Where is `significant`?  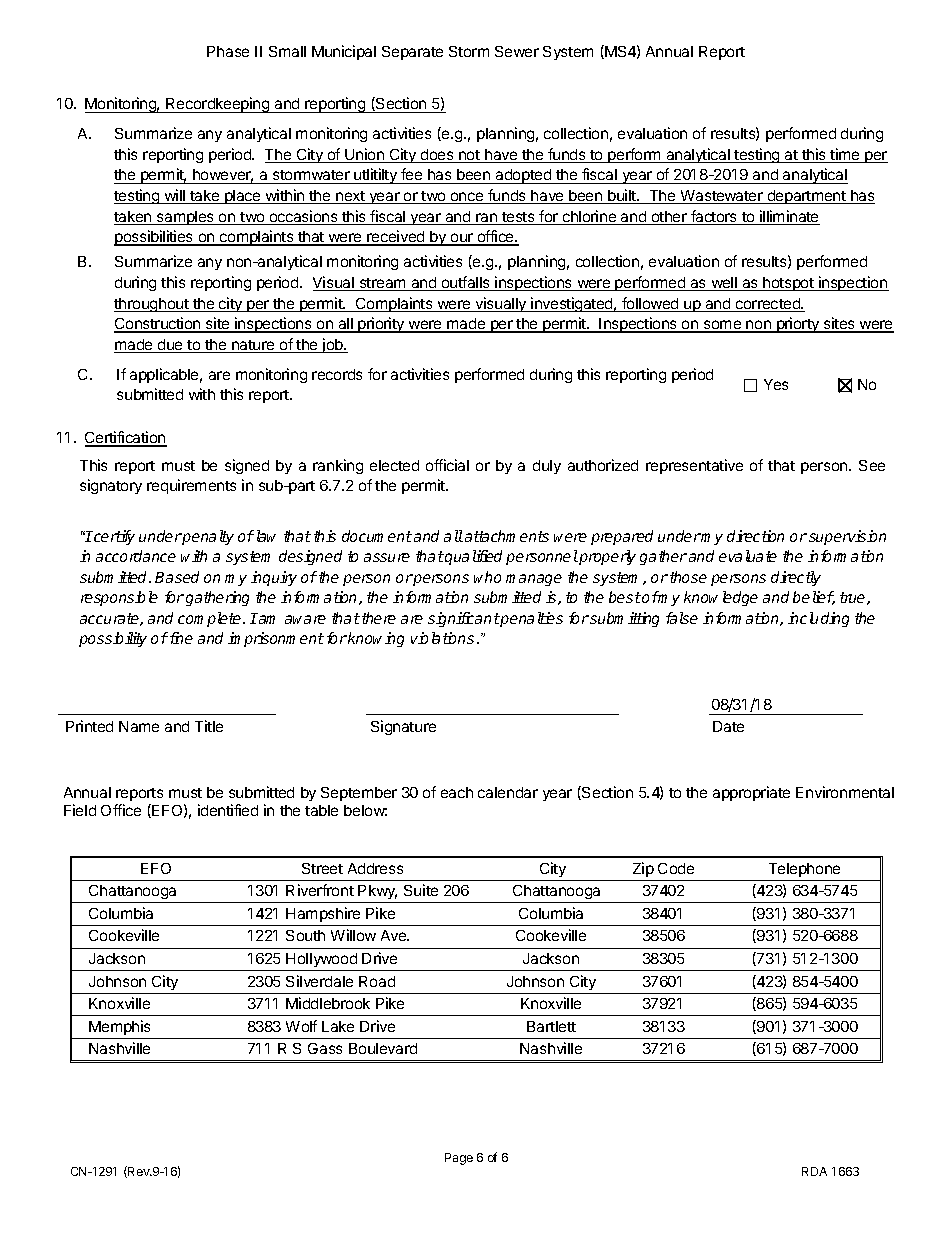
significant is located at coordinates (464, 619).
